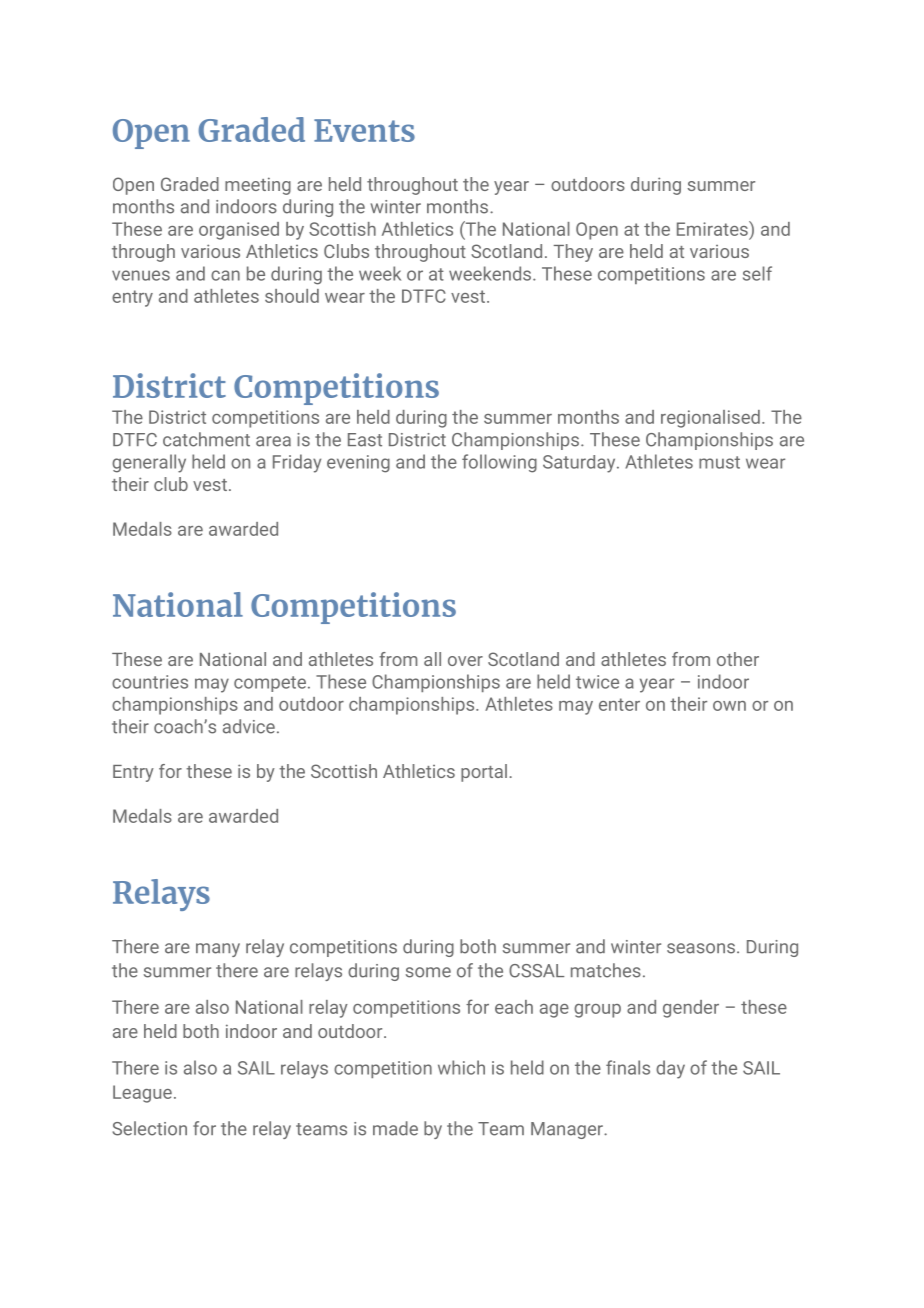 The image size is (924, 1308). What do you see at coordinates (364, 130) in the screenshot?
I see `Events` at bounding box center [364, 130].
